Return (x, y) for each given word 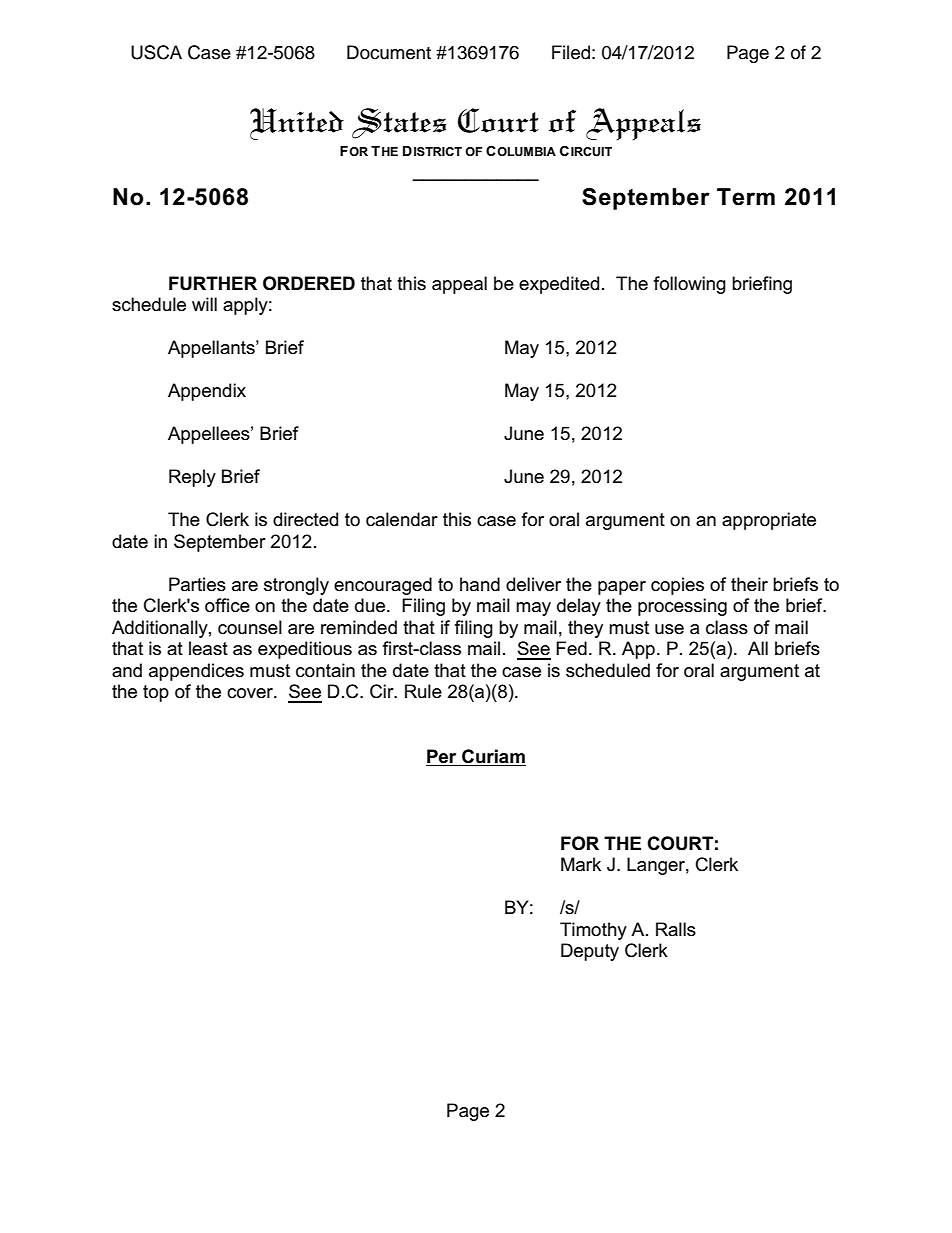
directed (305, 519)
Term (746, 197)
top (156, 693)
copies (677, 586)
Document (389, 52)
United (297, 124)
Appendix (207, 392)
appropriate (769, 521)
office (227, 605)
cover (251, 693)
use (669, 629)
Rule (423, 691)
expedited (559, 285)
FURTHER (213, 283)
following (690, 285)
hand (480, 584)
